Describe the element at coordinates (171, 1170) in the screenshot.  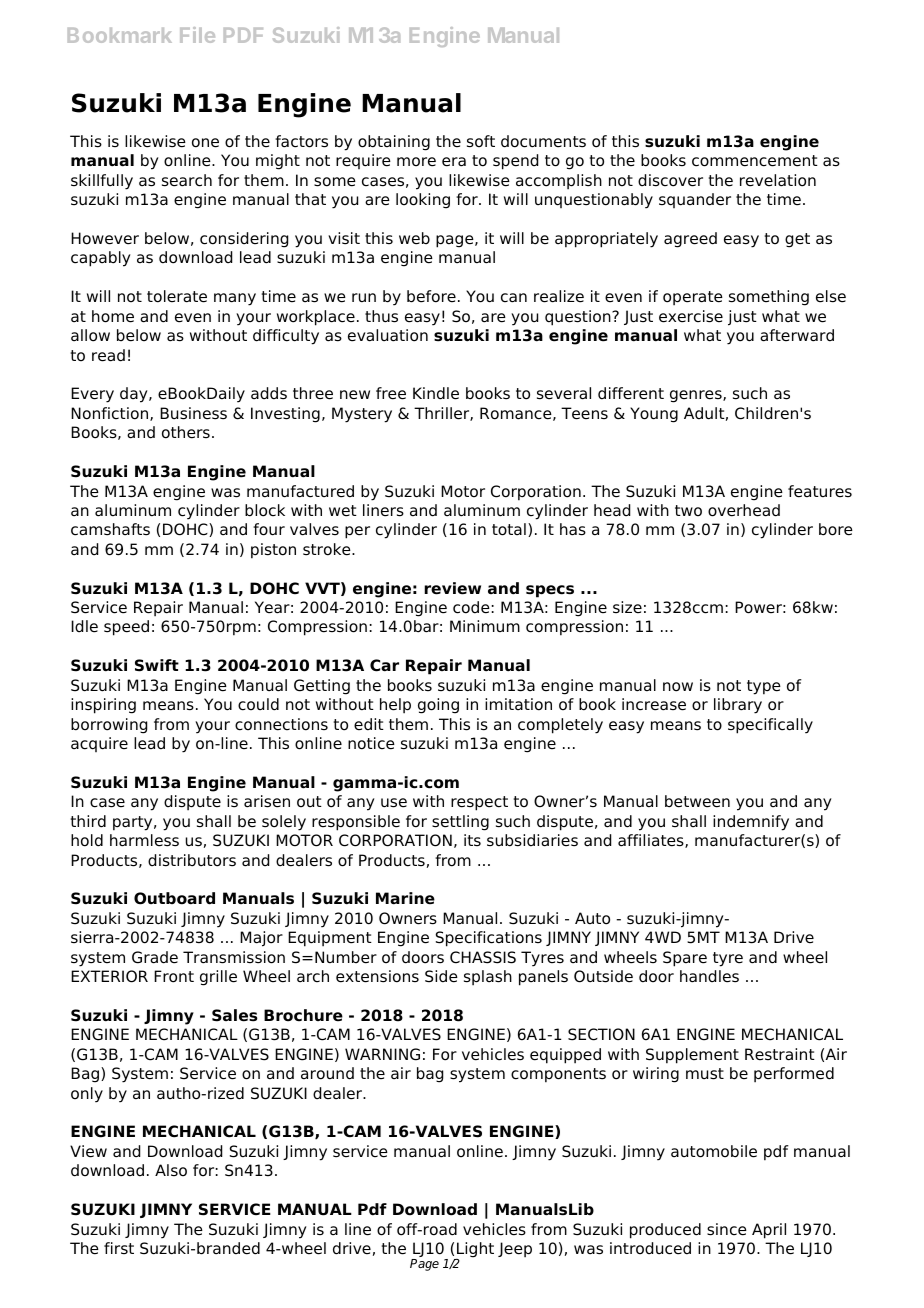
I see `Also` at that location.
